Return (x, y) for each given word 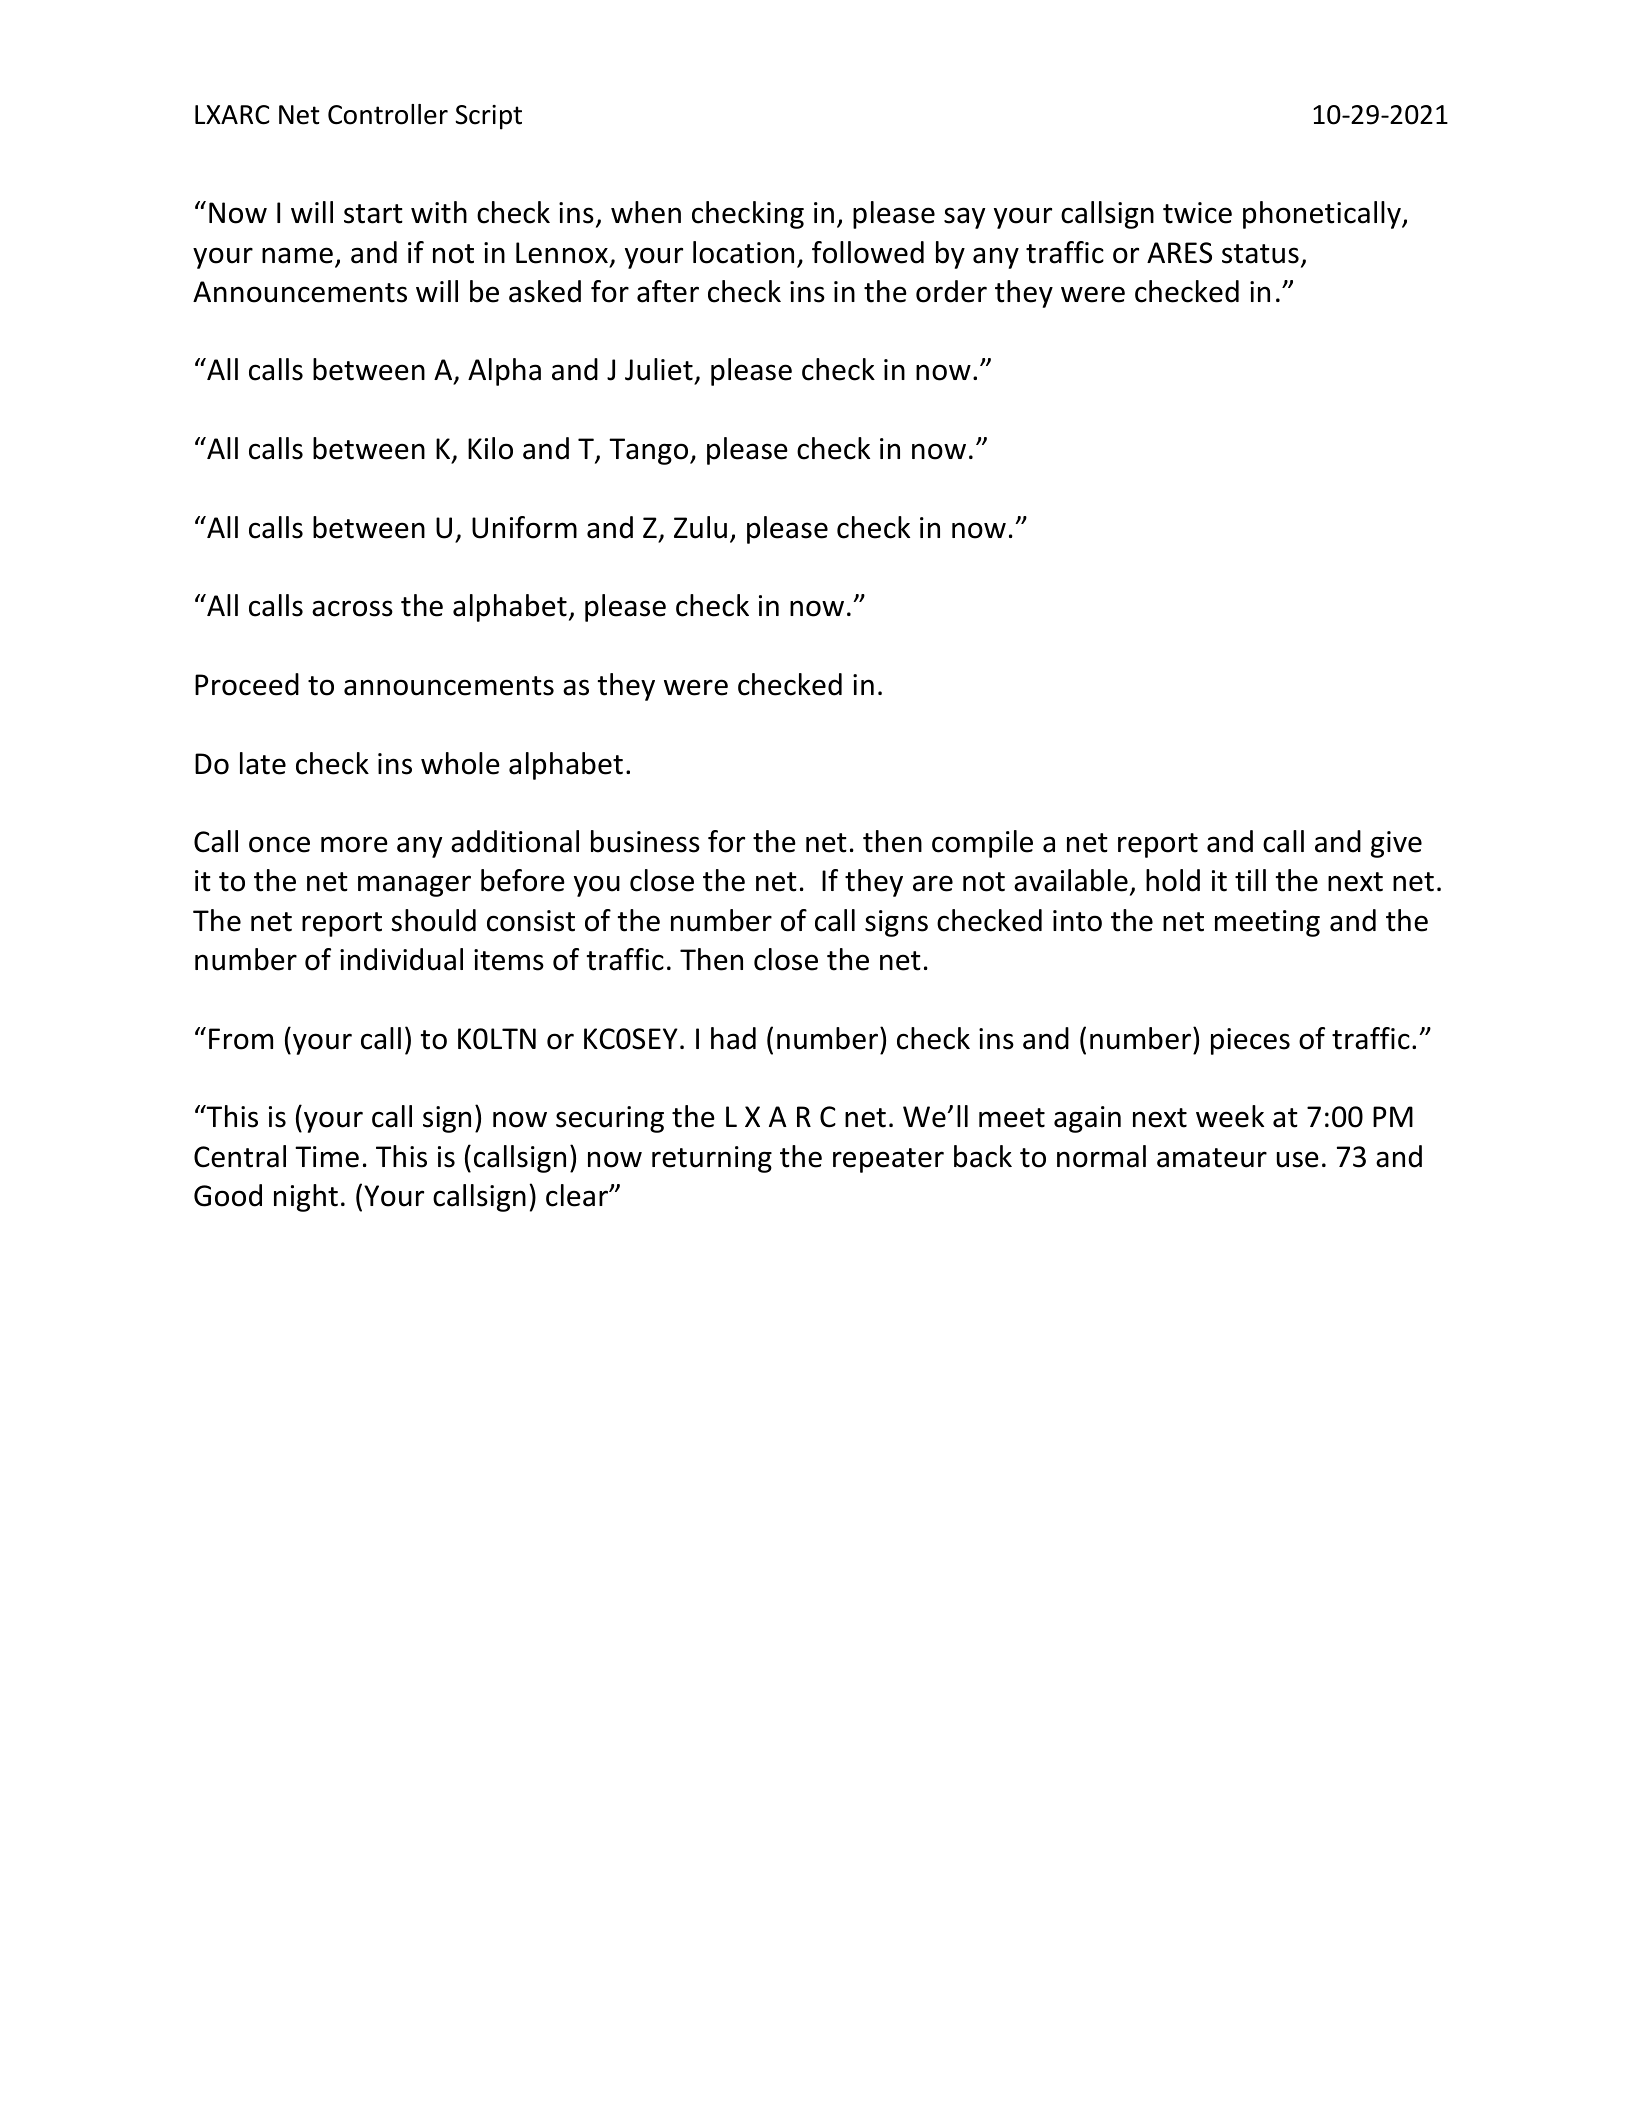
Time (327, 1157)
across (352, 608)
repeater (888, 1160)
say (964, 218)
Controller (388, 114)
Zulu (700, 527)
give (1396, 844)
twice (1197, 213)
